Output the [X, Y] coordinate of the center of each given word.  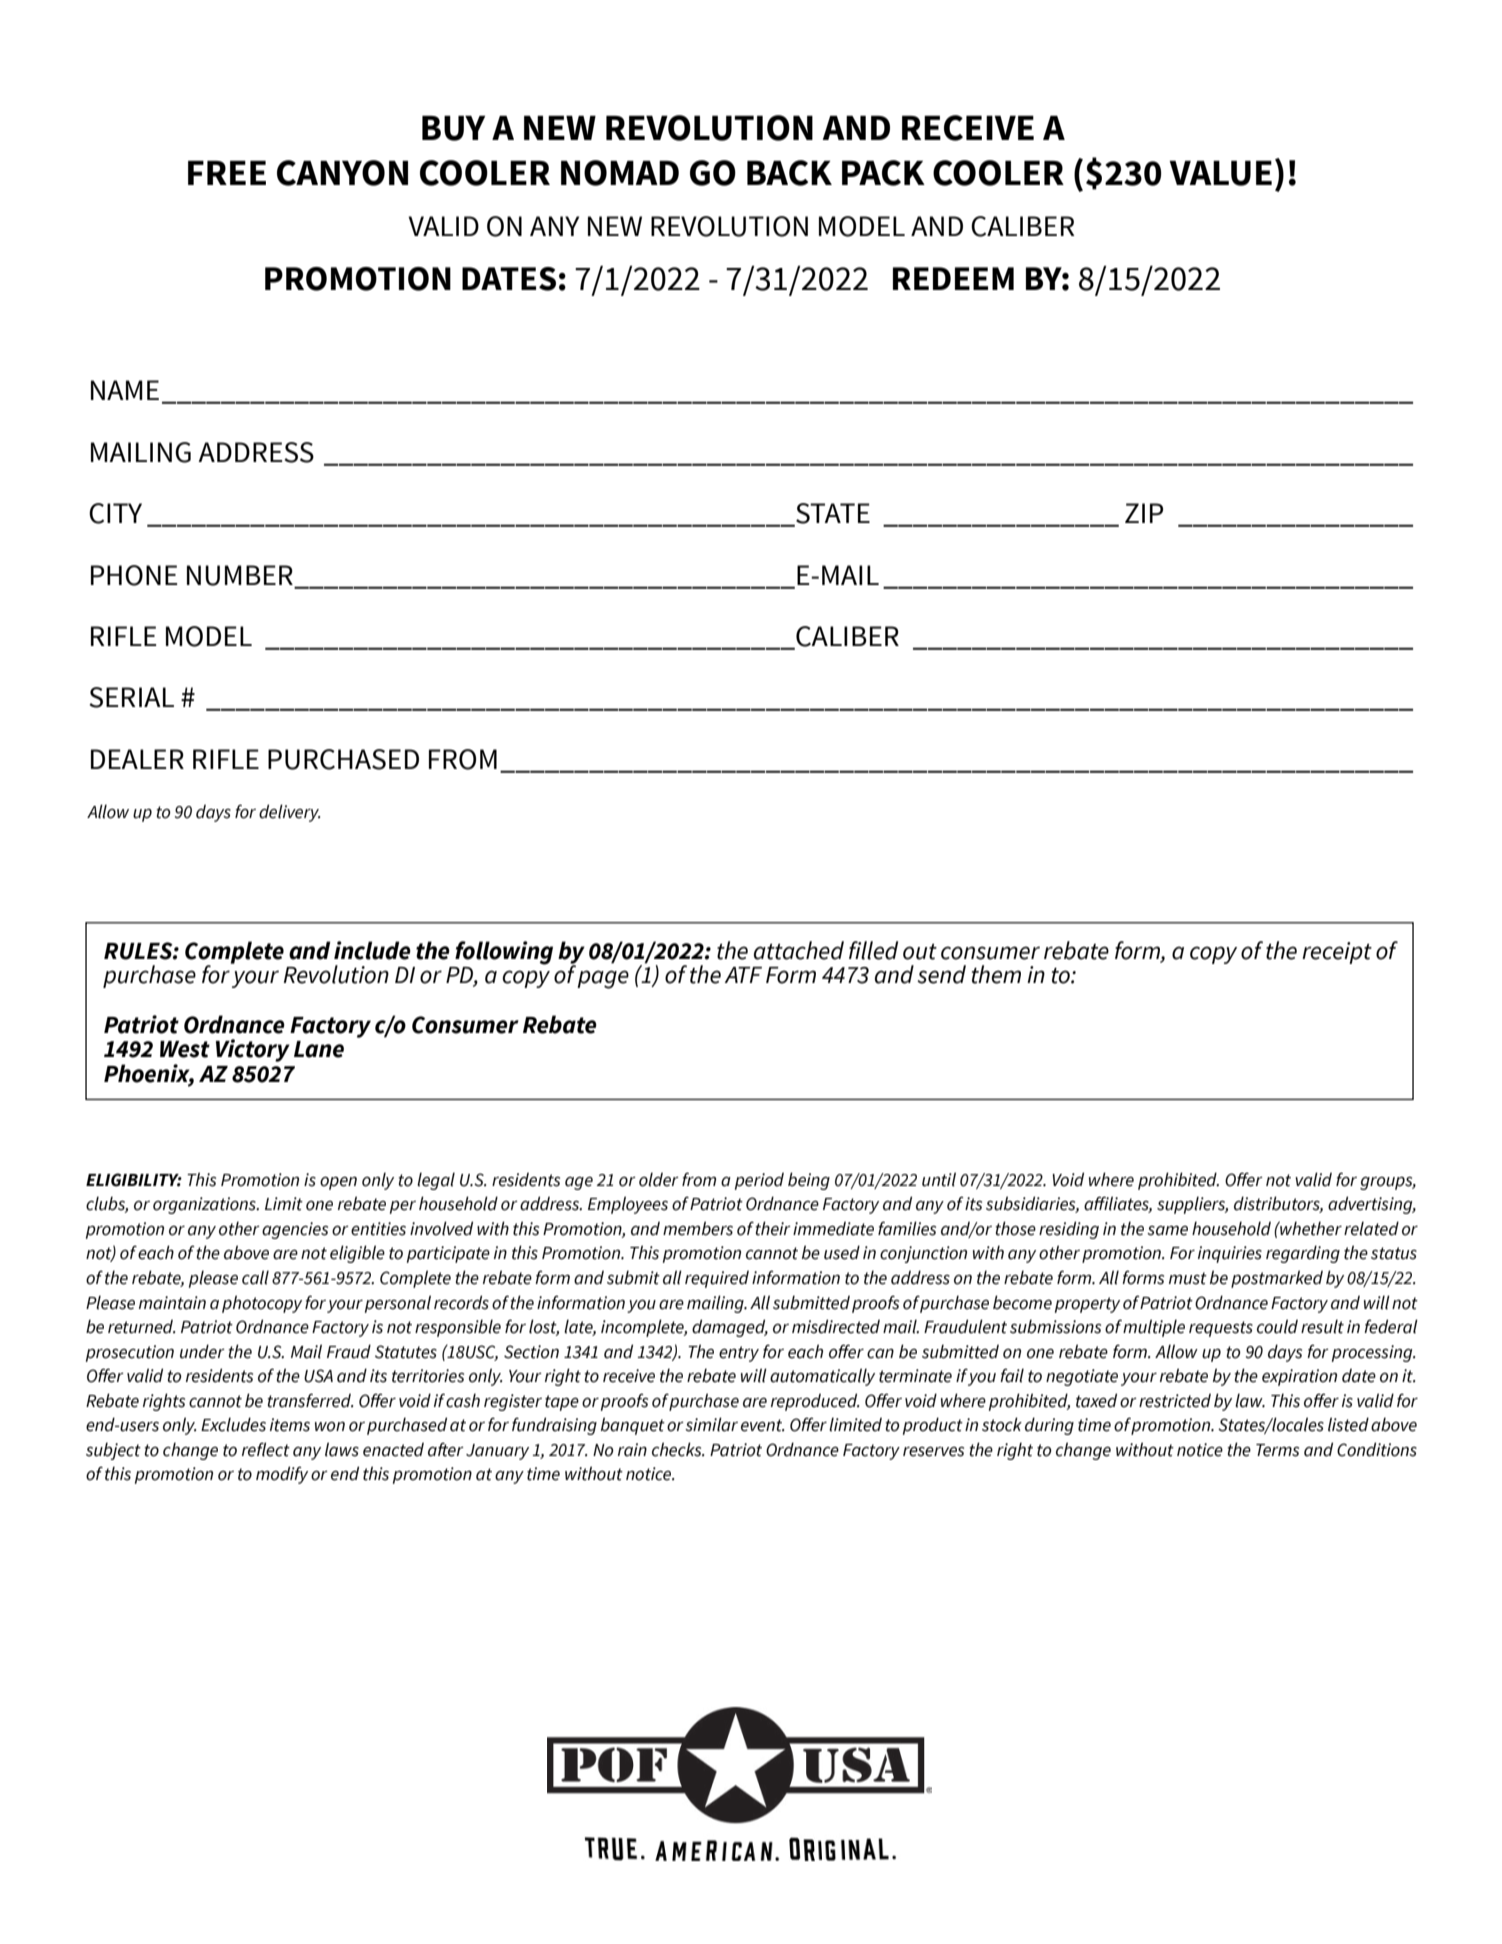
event [762, 1425]
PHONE [134, 575]
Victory [253, 1050]
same [1167, 1231]
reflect [266, 1449]
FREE [227, 173]
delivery [289, 813]
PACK [883, 173]
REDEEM [953, 278]
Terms [1277, 1450]
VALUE [1220, 173]
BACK [789, 173]
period [759, 1181]
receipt [1337, 953]
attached [799, 950]
